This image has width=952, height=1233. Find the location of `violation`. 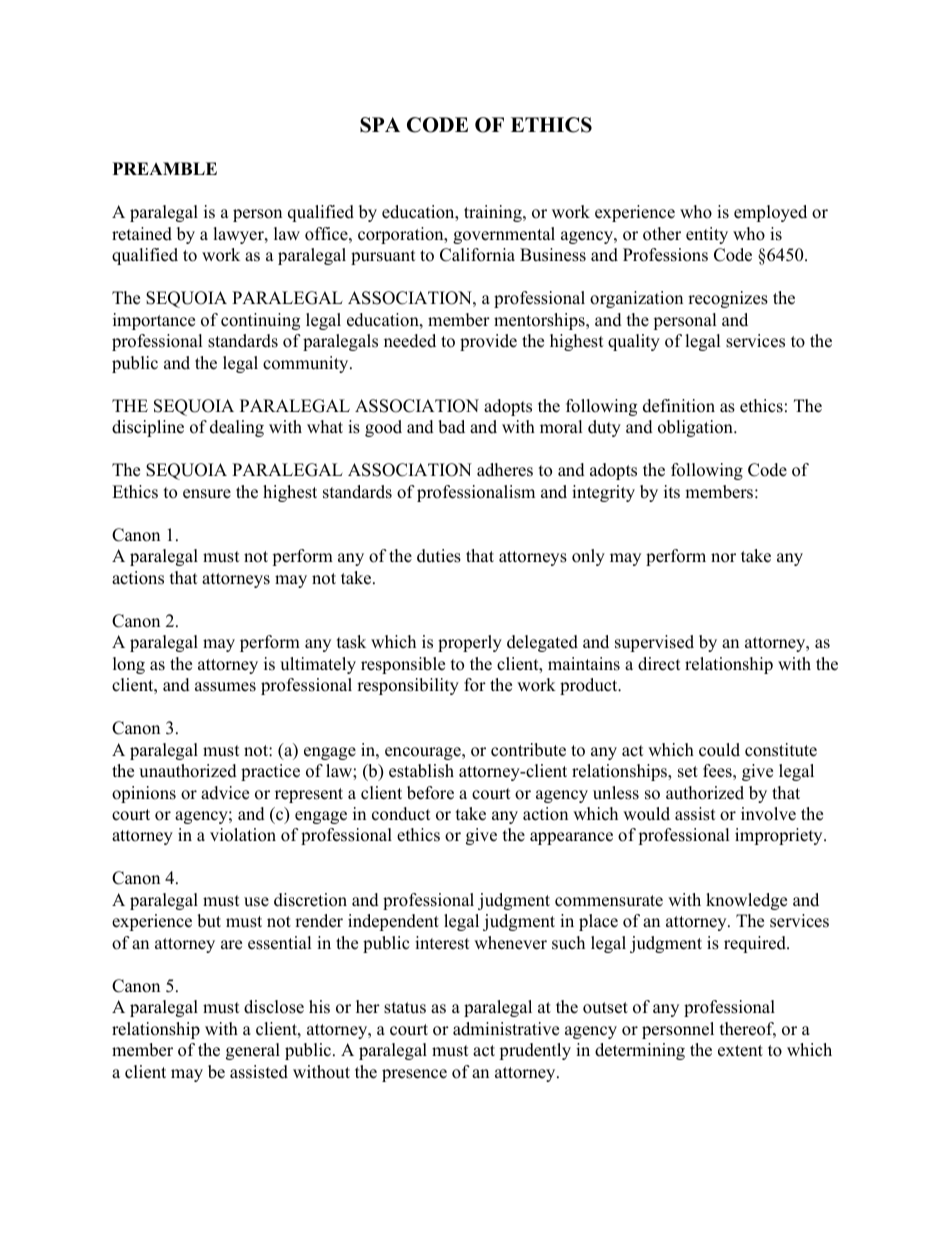

violation is located at coordinates (243, 835).
